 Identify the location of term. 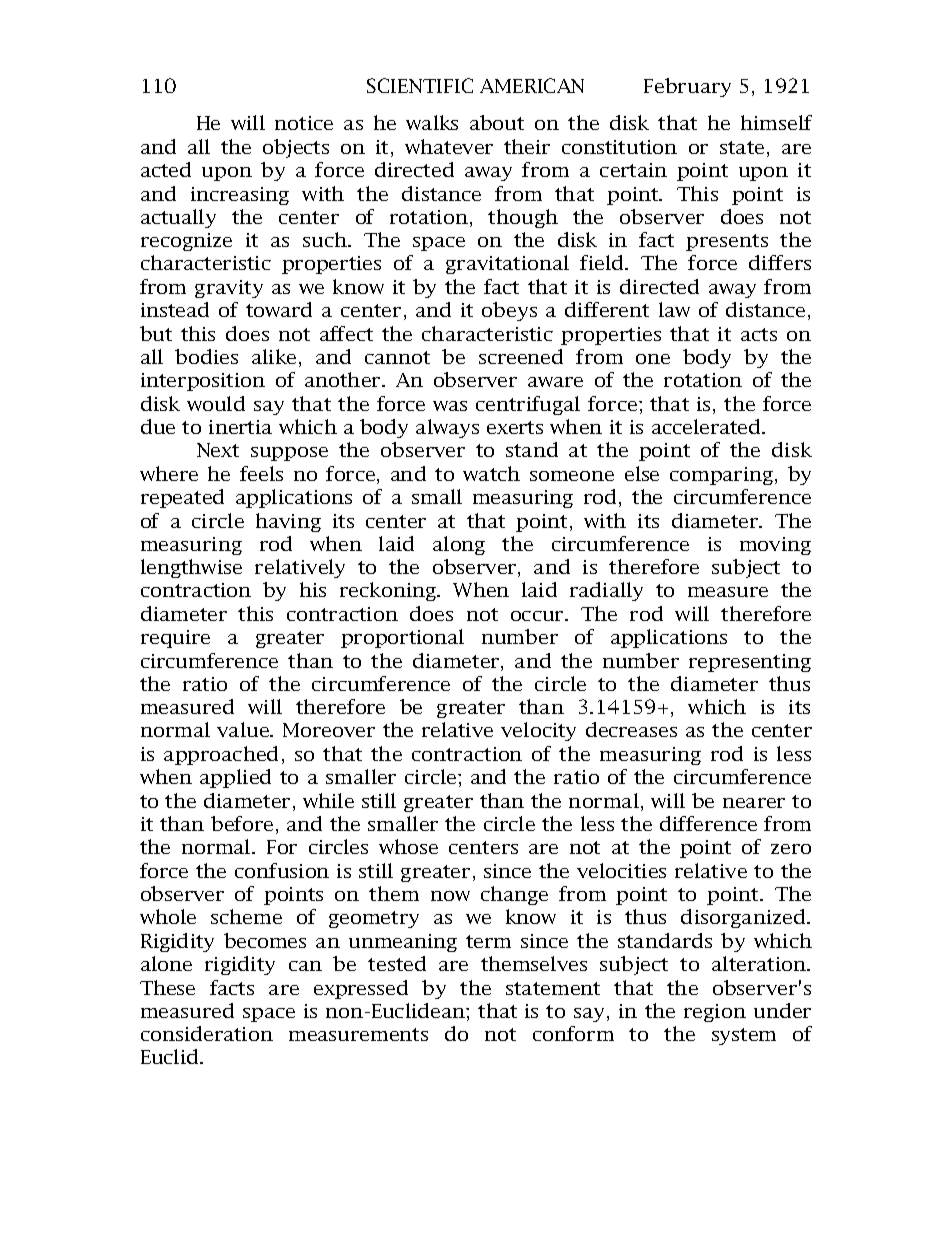
(488, 941).
